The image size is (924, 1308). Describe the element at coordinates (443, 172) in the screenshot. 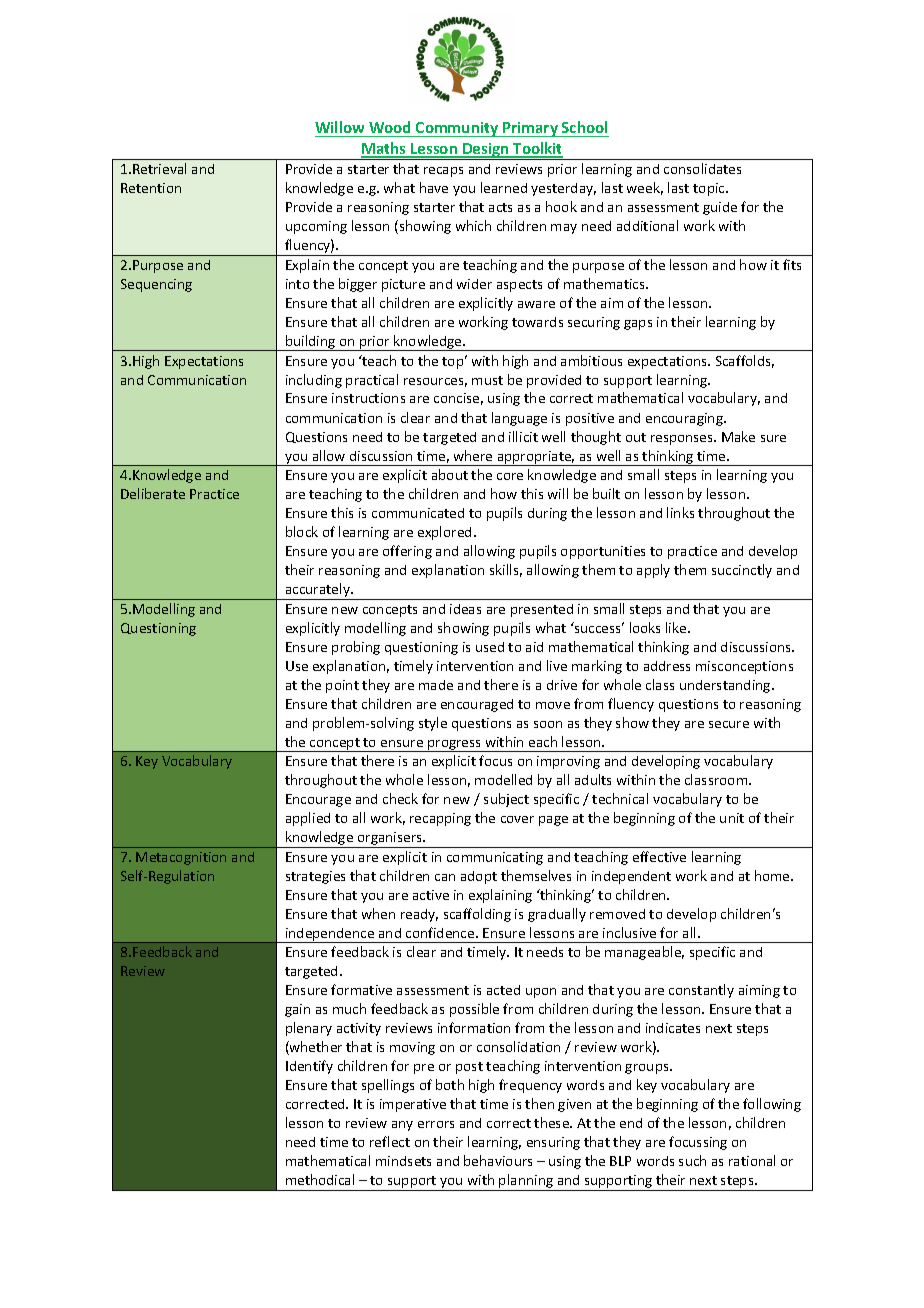

I see `recaps` at that location.
